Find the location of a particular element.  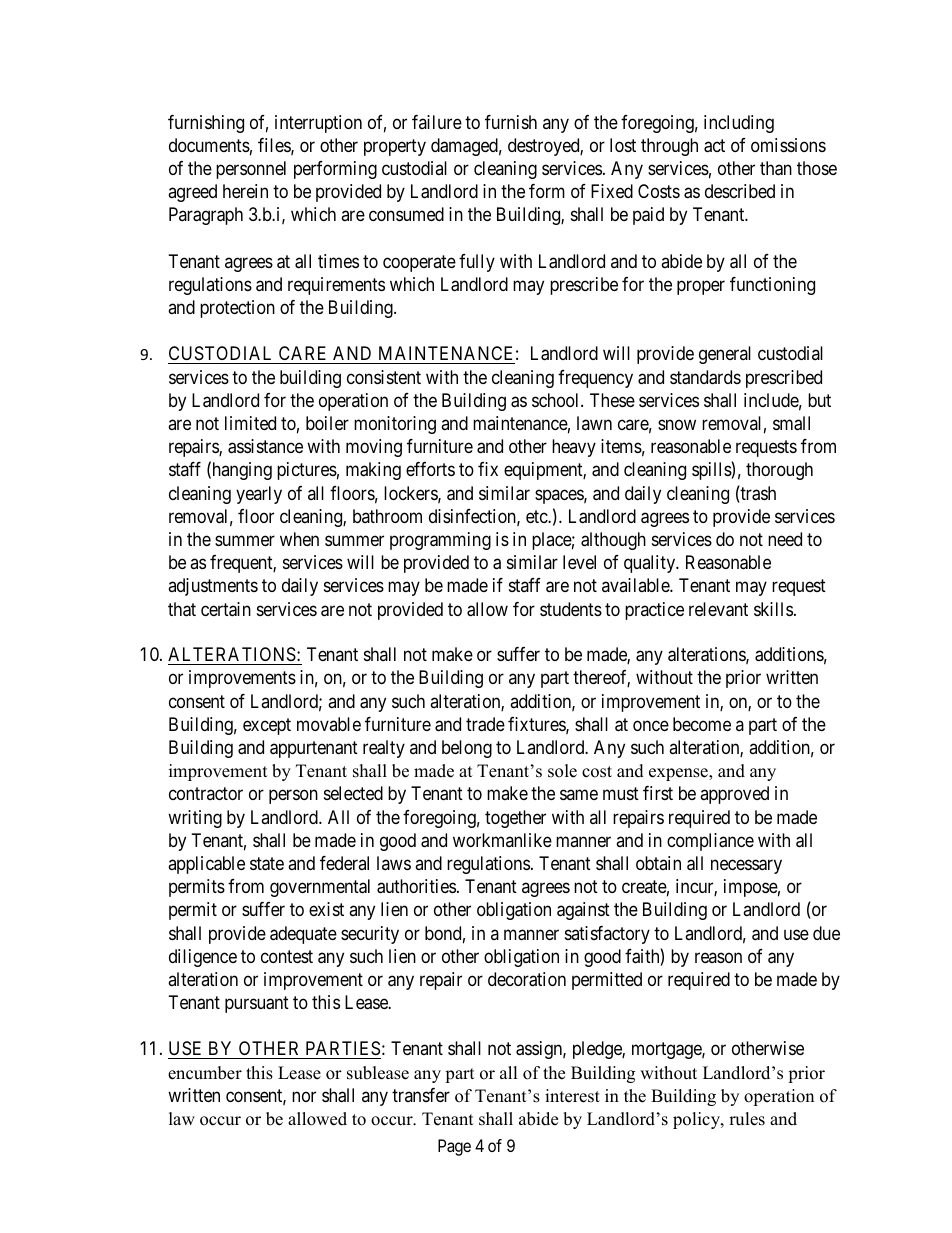

skills is located at coordinates (773, 609).
